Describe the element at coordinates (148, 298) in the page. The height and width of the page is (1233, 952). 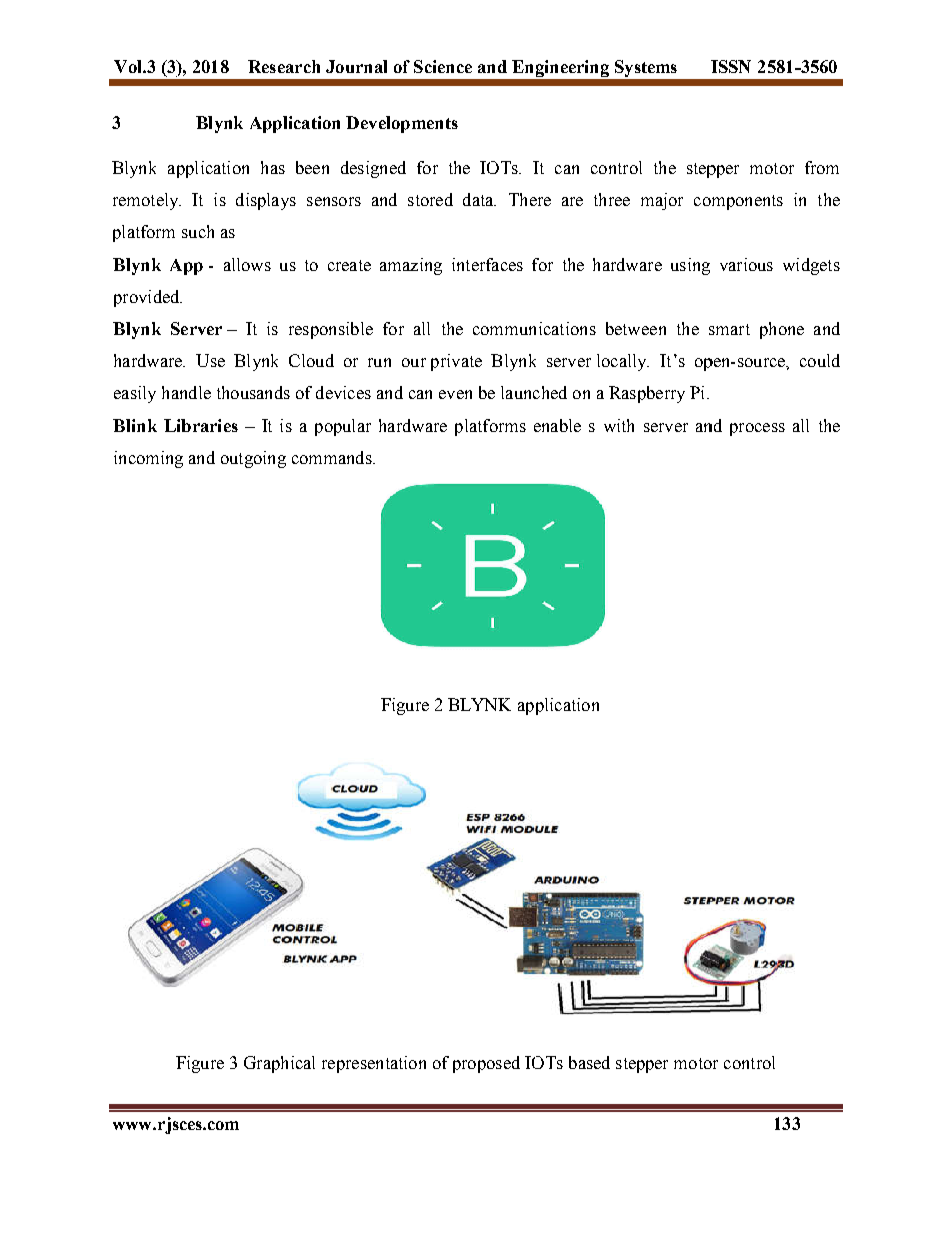
I see `provided` at that location.
